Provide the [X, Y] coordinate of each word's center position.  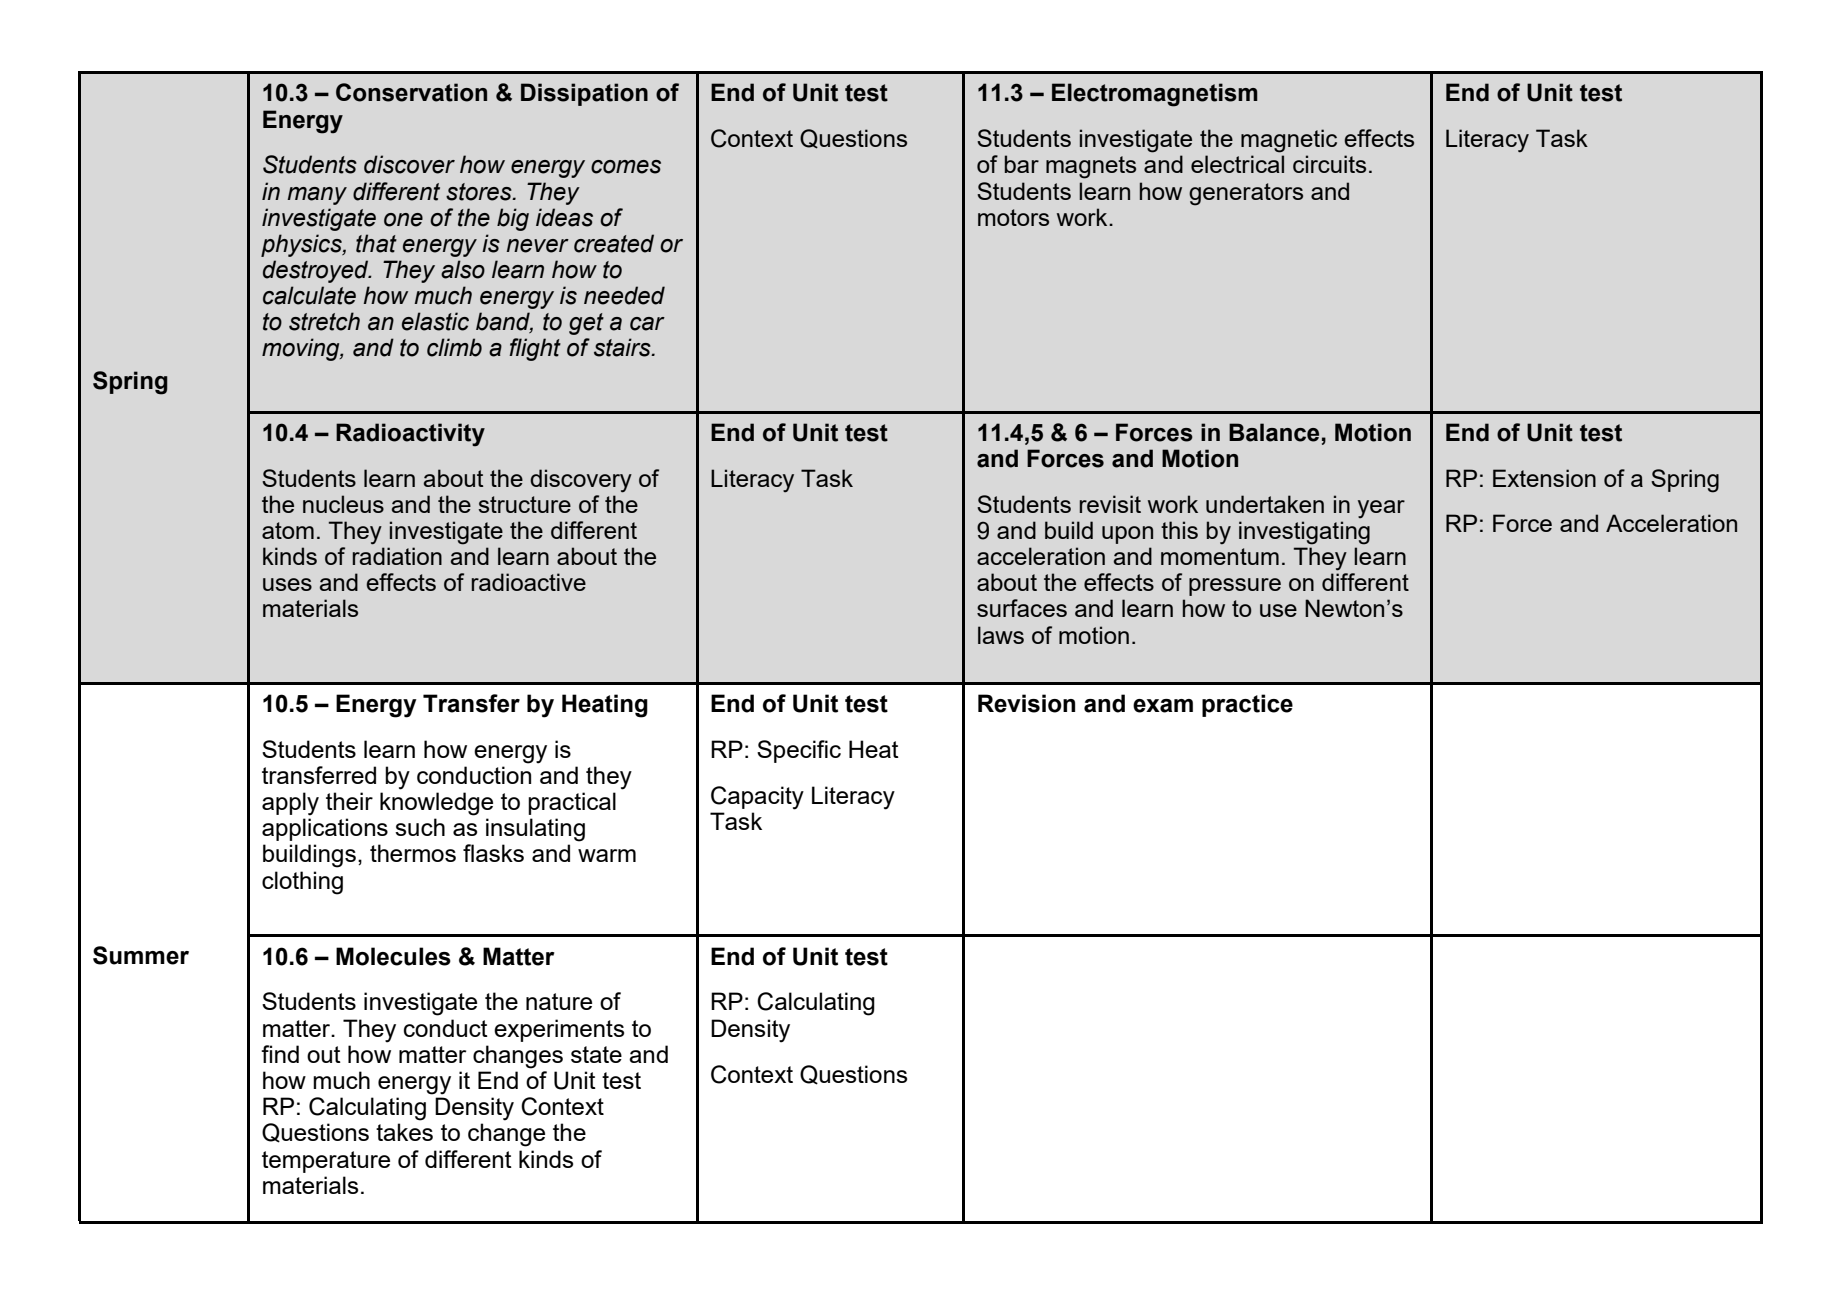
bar [1022, 164]
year [1381, 509]
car [647, 324]
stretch [324, 321]
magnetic [1289, 141]
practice [1247, 705]
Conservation [411, 92]
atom [288, 530]
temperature [326, 1162]
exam [1163, 706]
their [349, 801]
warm [607, 855]
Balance [1274, 432]
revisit [1110, 504]
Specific [799, 751]
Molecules [393, 956]
